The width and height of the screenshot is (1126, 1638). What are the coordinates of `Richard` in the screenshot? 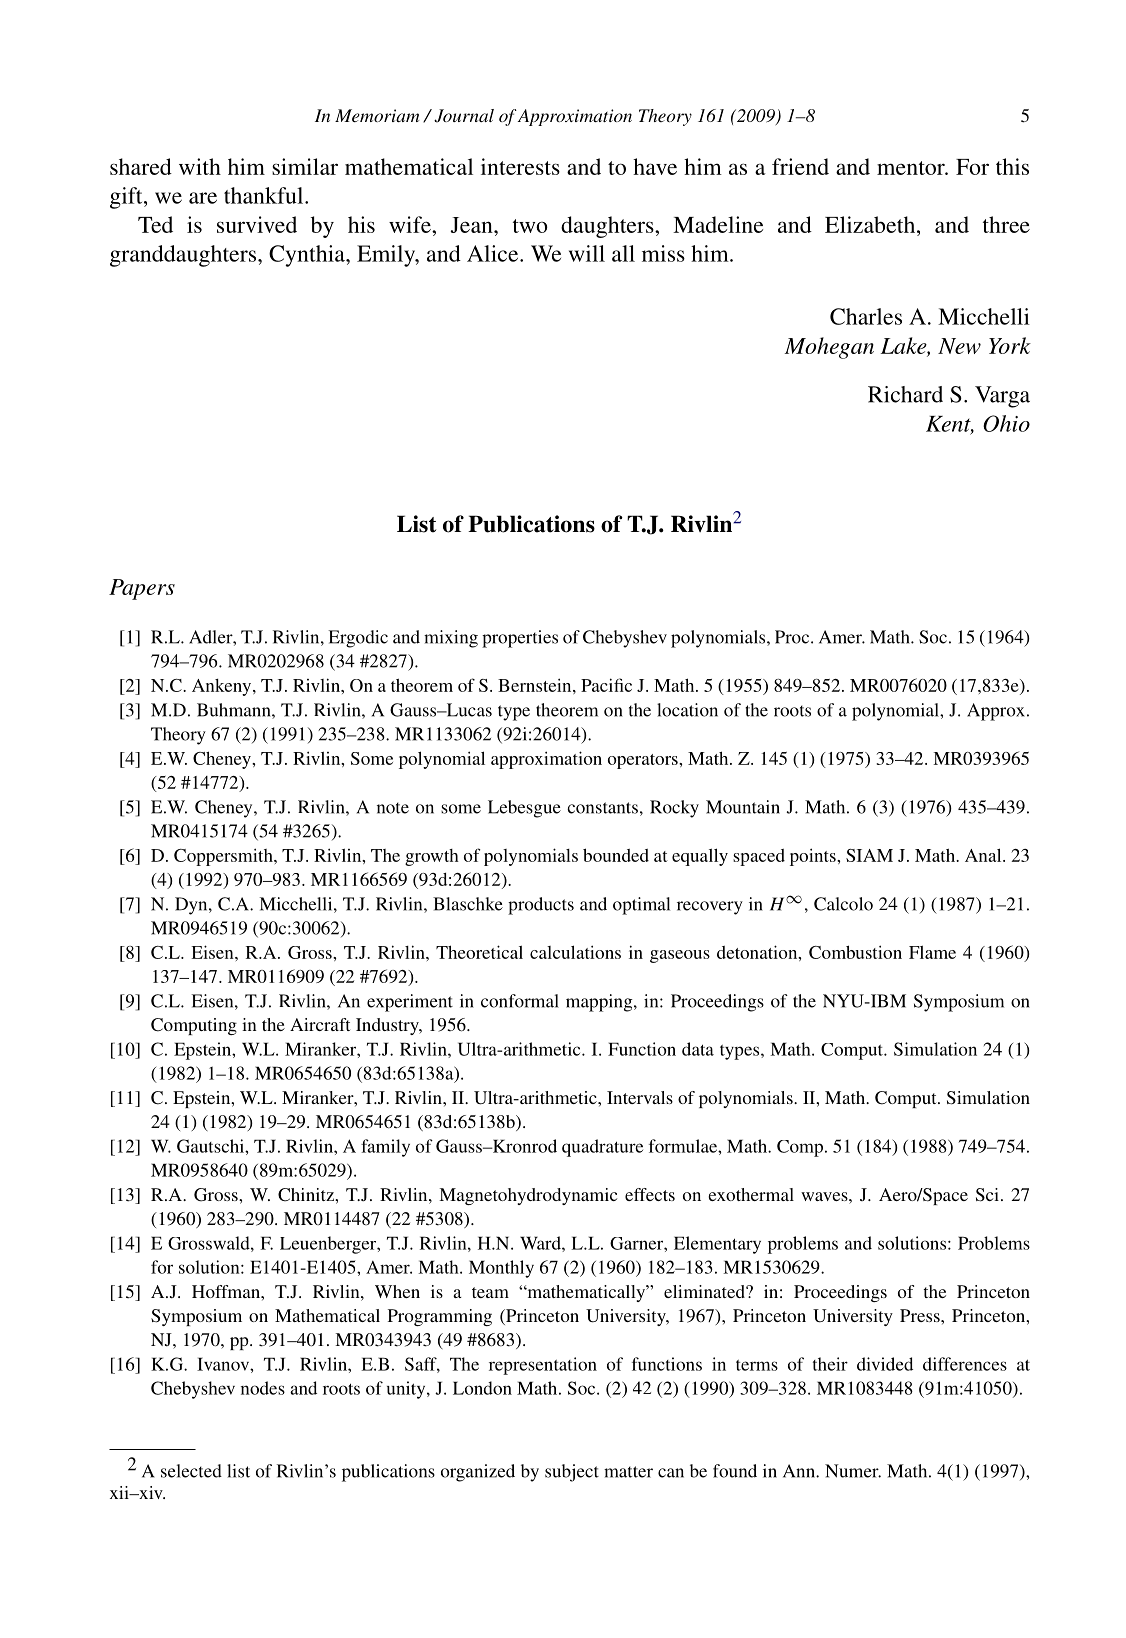 It's located at (905, 394).
